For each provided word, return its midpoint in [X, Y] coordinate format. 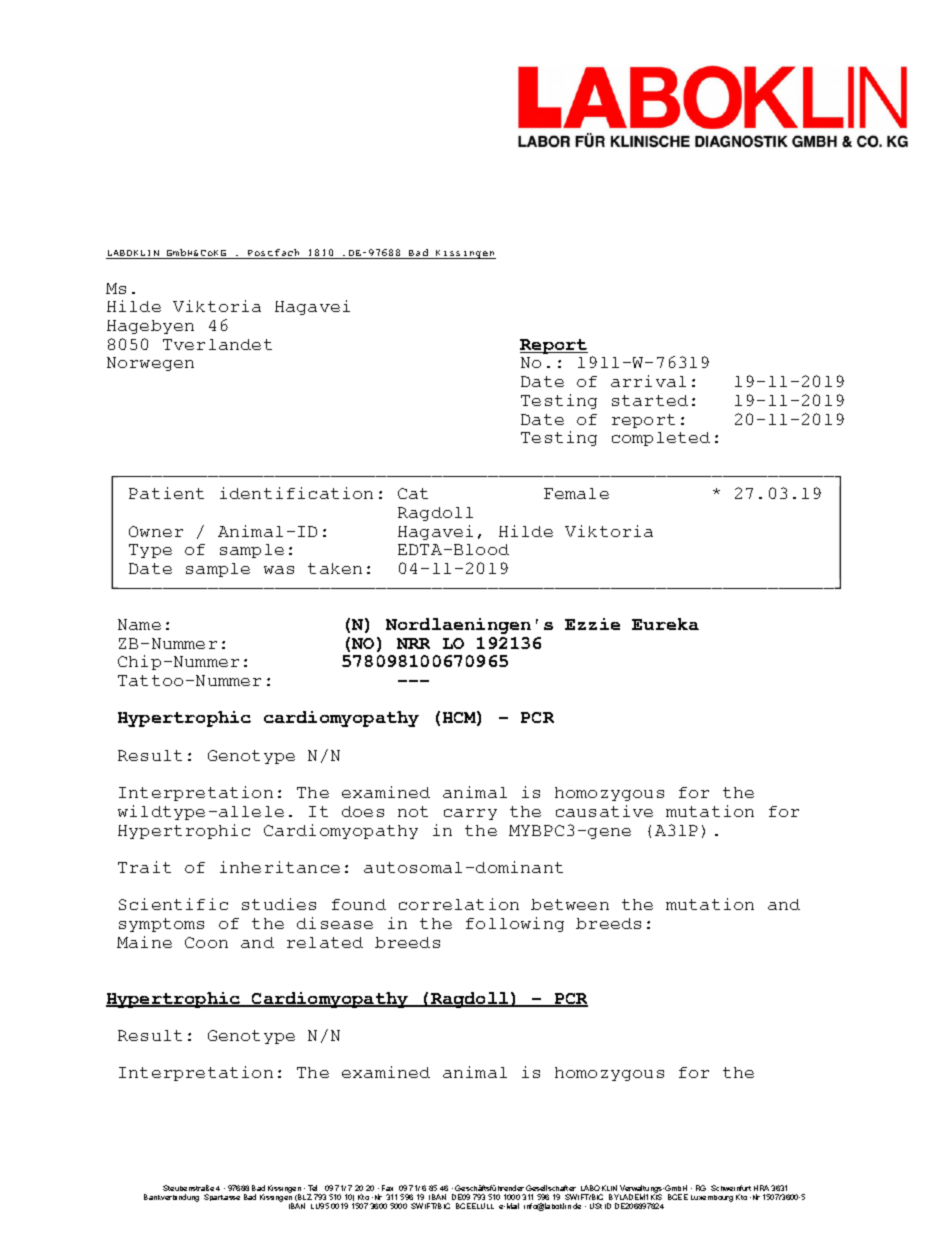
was [279, 570]
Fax [387, 1188]
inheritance [280, 867]
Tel [312, 1188]
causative [604, 811]
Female [576, 493]
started [650, 400]
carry [470, 814]
